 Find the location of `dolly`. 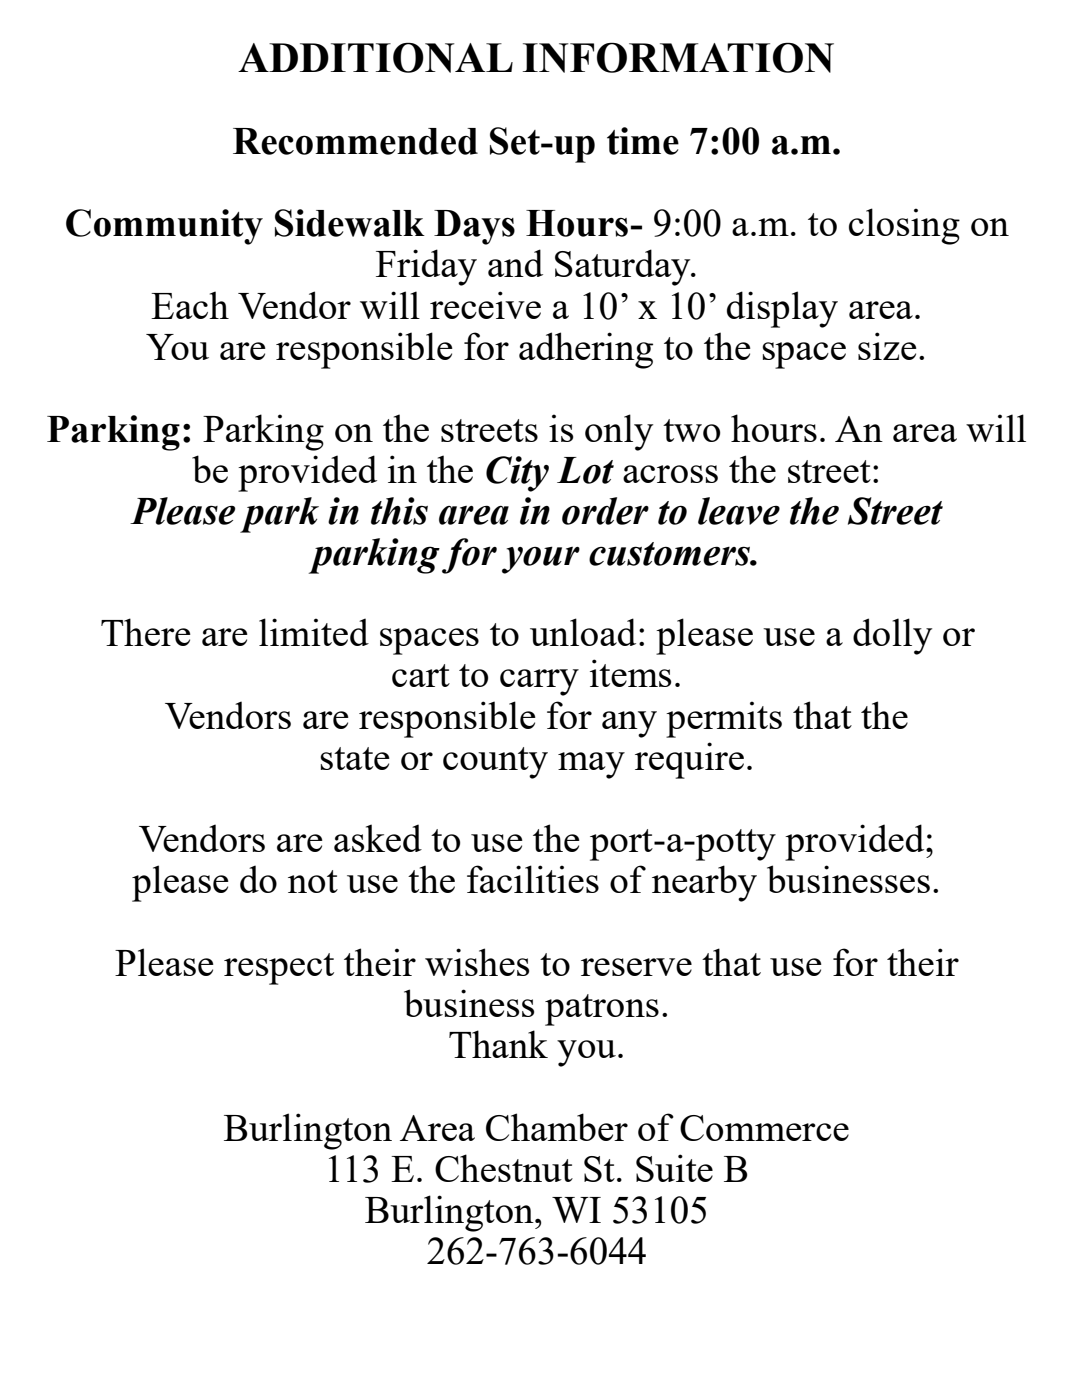

dolly is located at coordinates (892, 636).
